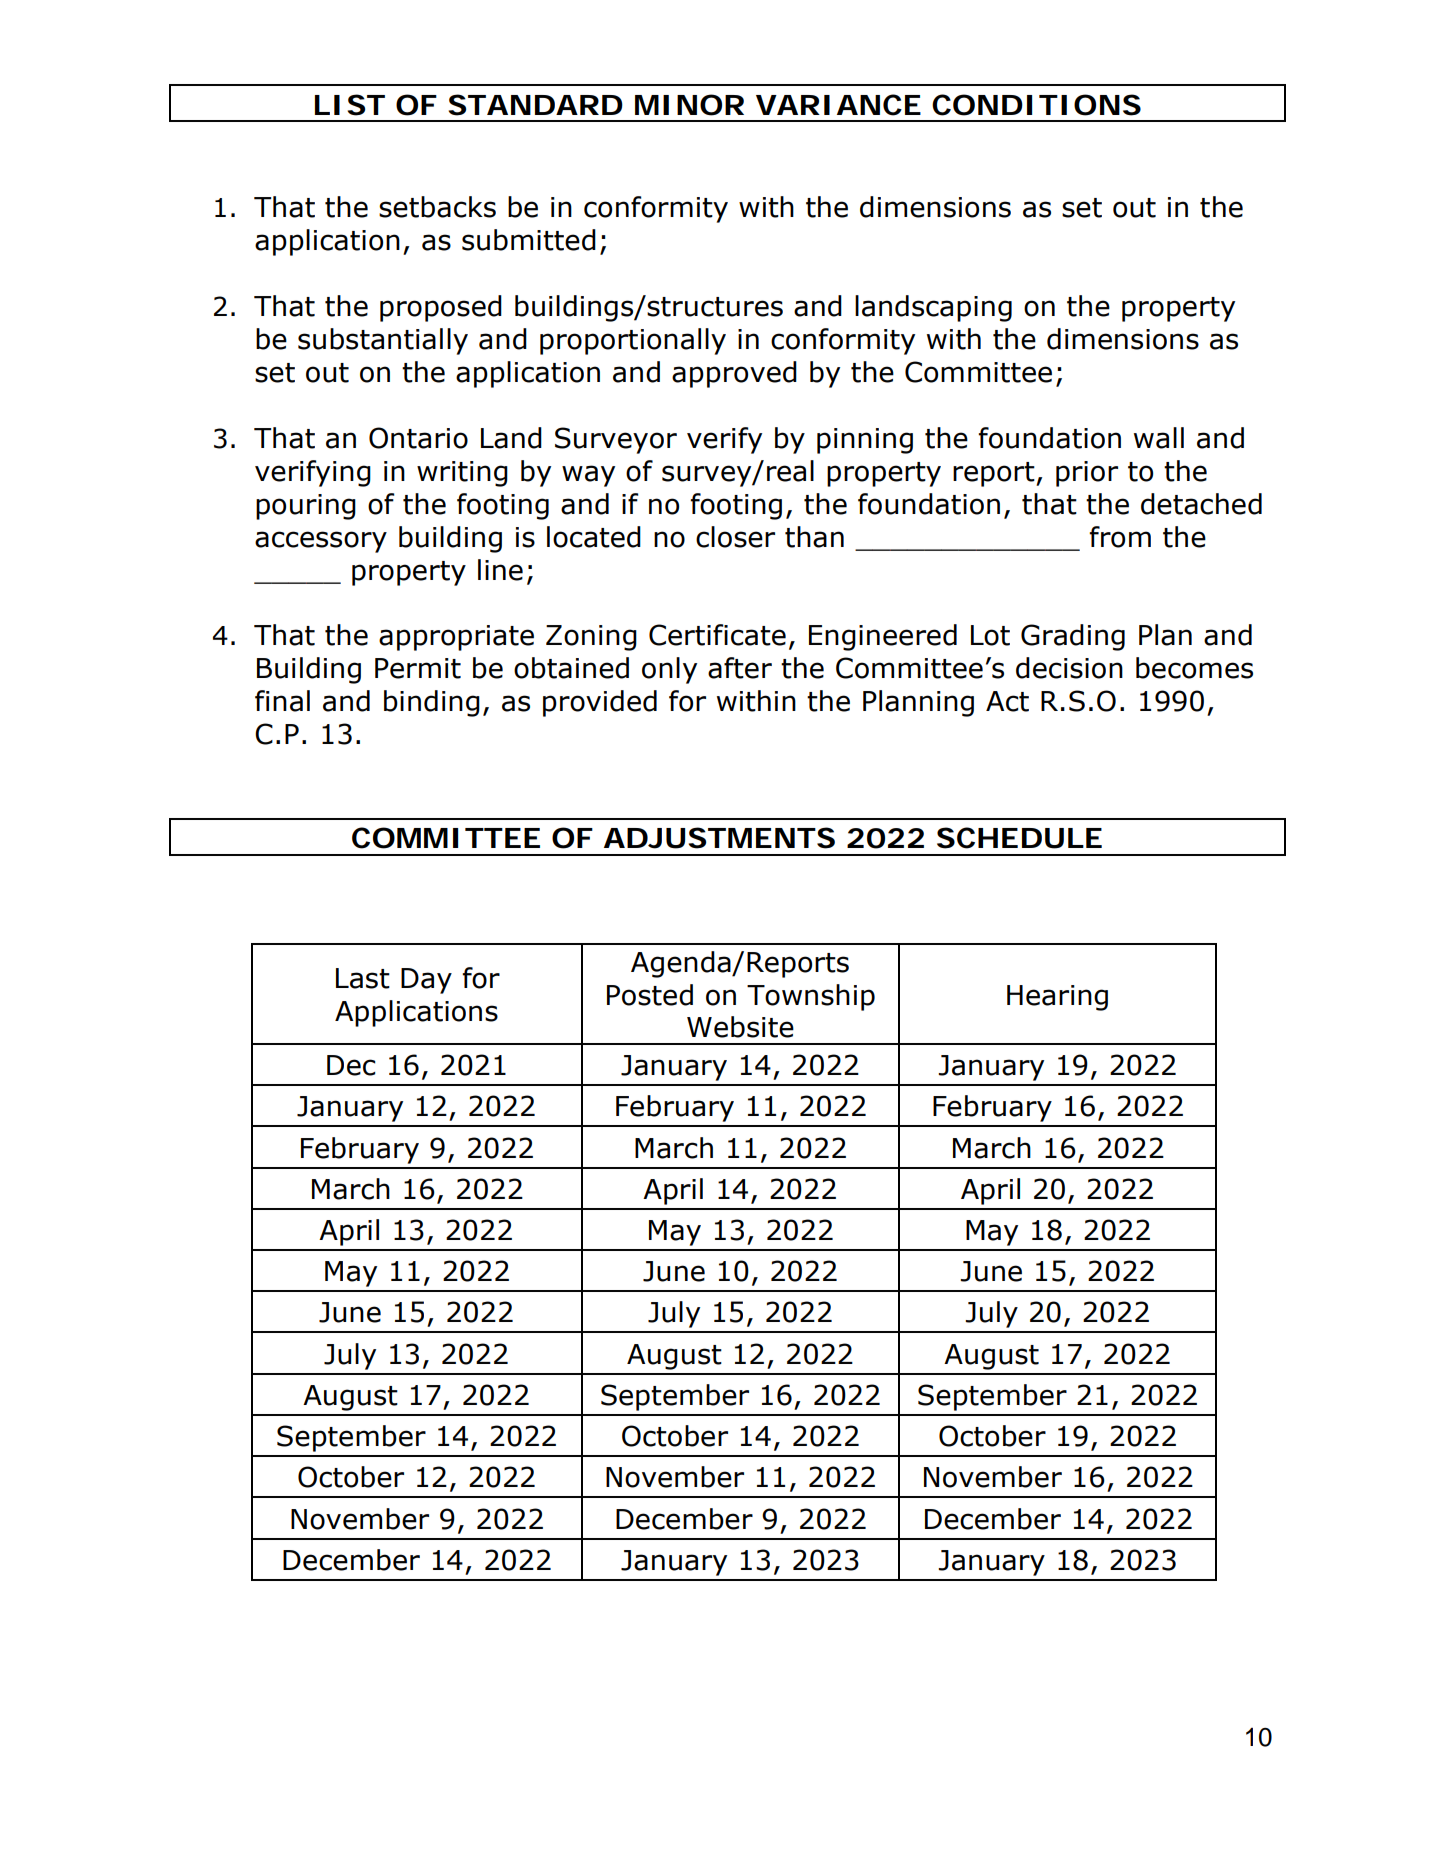 This document has width=1442, height=1866. I want to click on LIST, so click(349, 105).
